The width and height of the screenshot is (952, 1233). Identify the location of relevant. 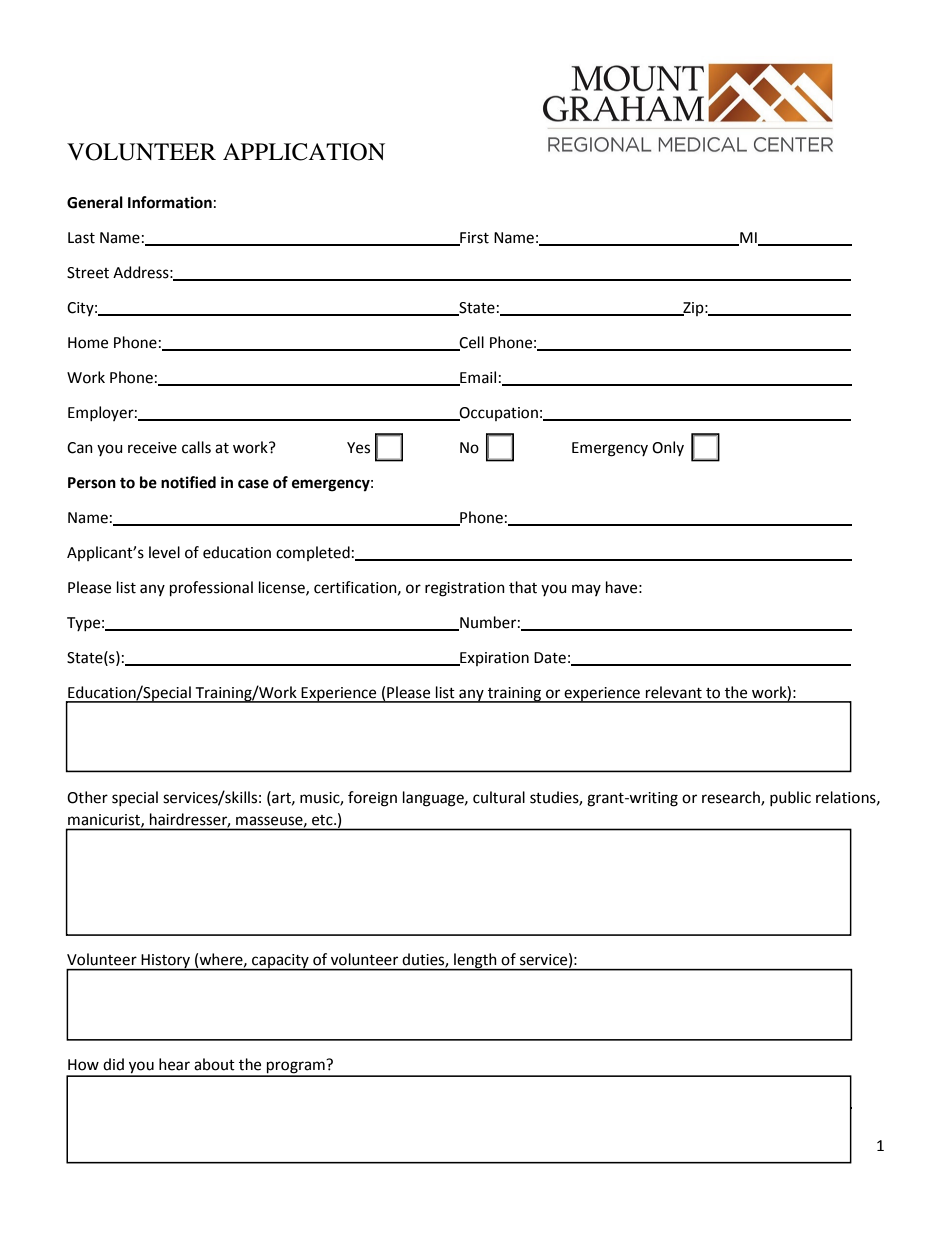
(674, 692).
